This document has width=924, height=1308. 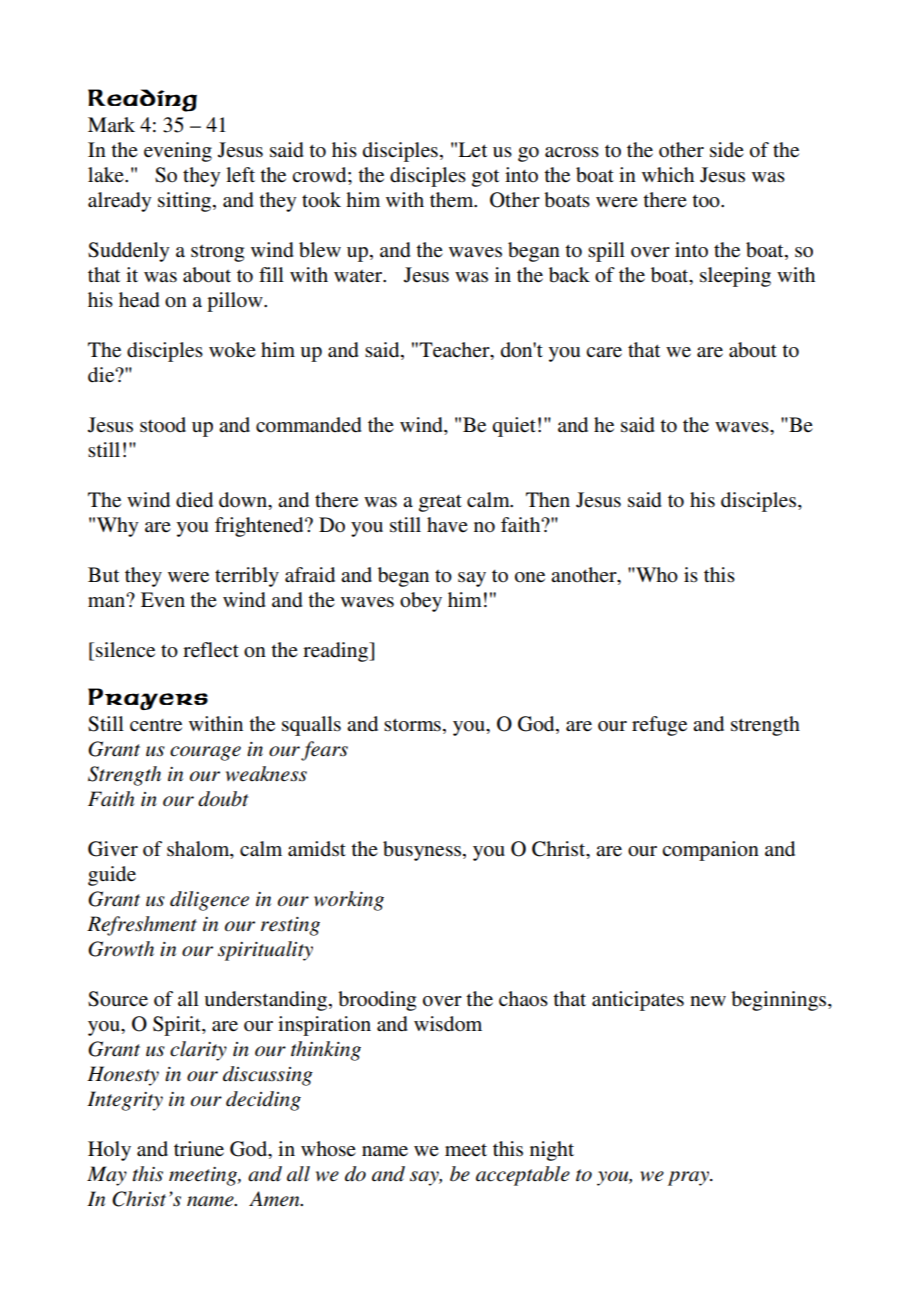 What do you see at coordinates (421, 602) in the document?
I see `obey` at bounding box center [421, 602].
